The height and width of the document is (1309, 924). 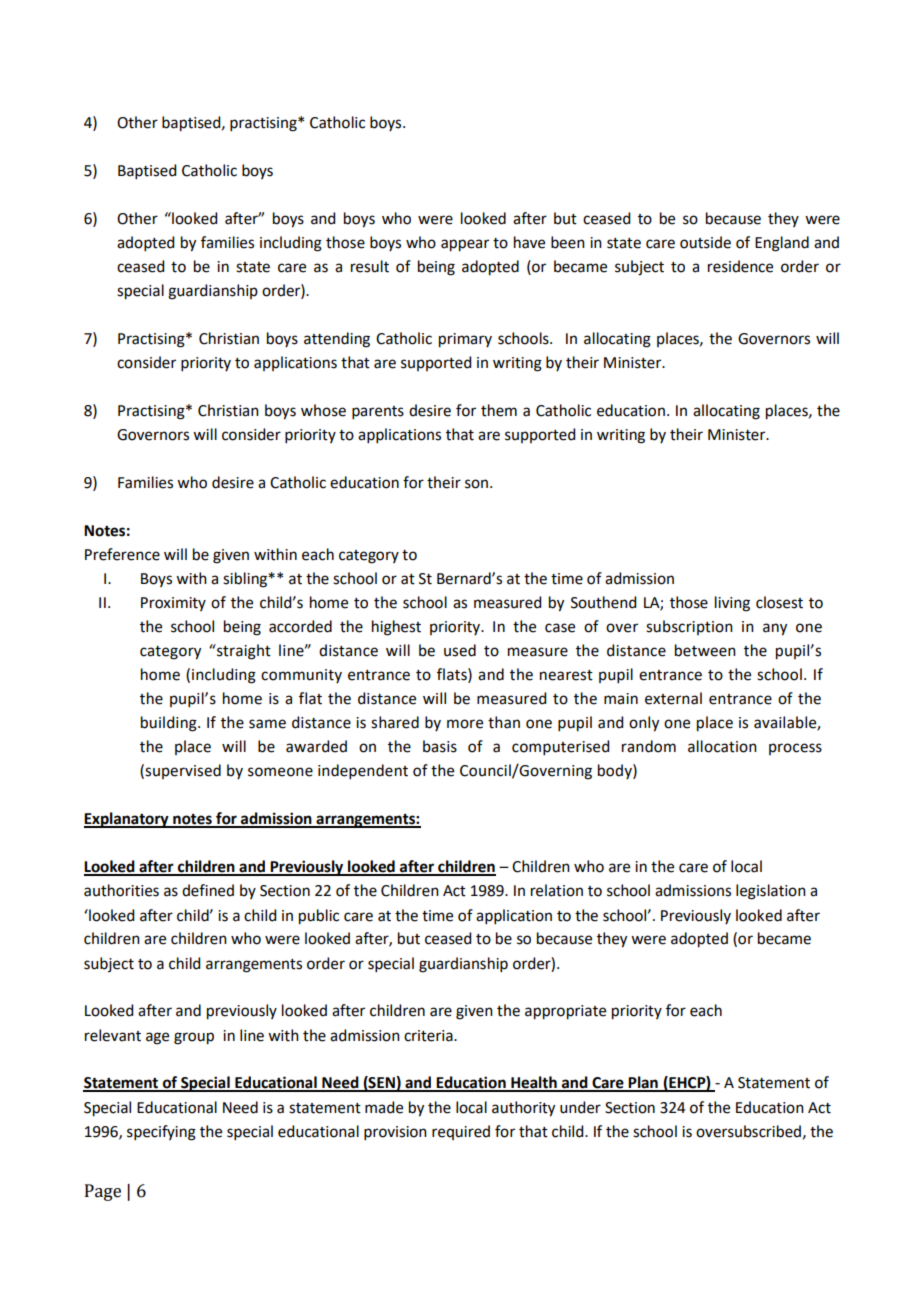 What do you see at coordinates (740, 266) in the document?
I see `residence` at bounding box center [740, 266].
